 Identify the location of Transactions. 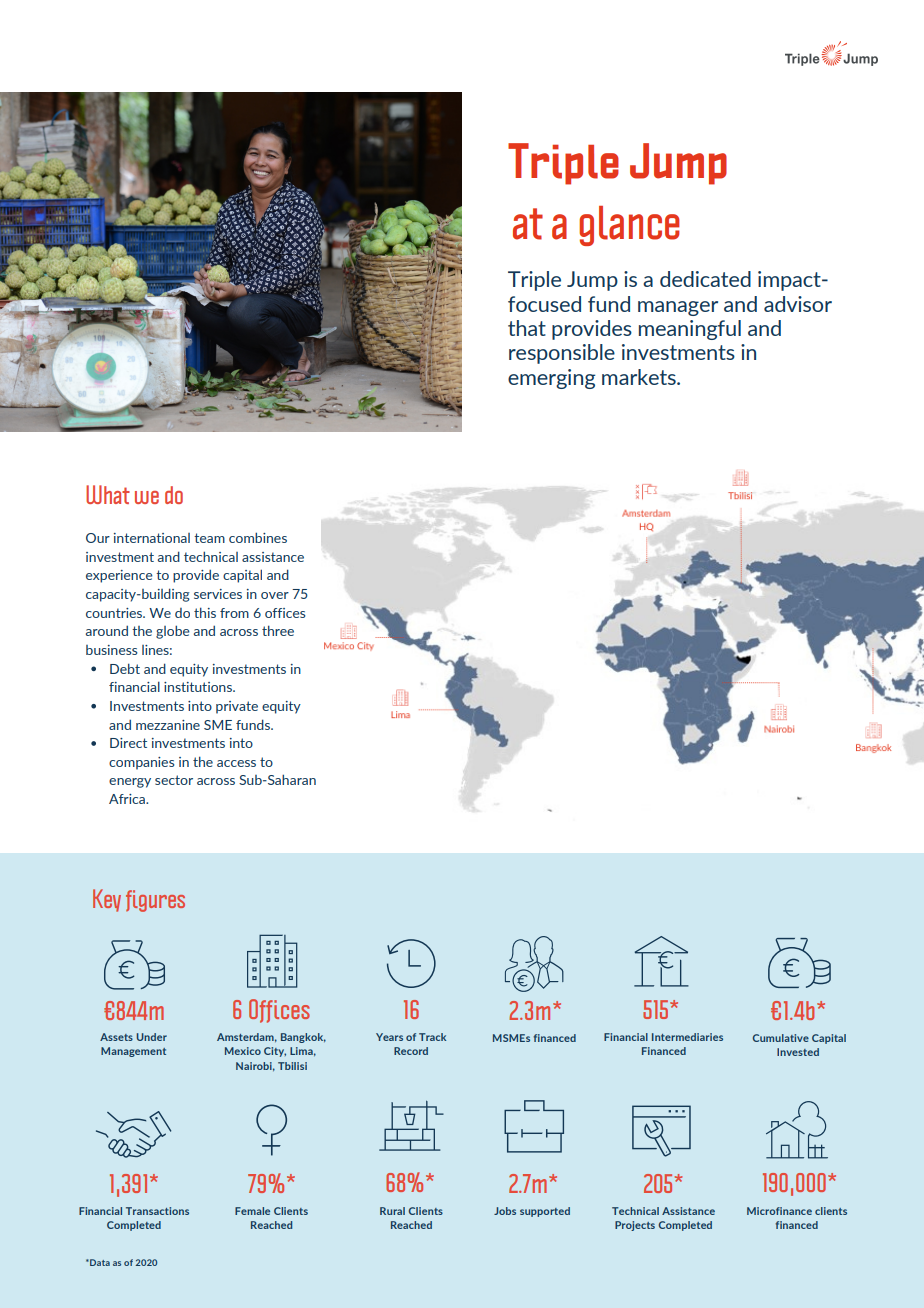
(157, 1211).
